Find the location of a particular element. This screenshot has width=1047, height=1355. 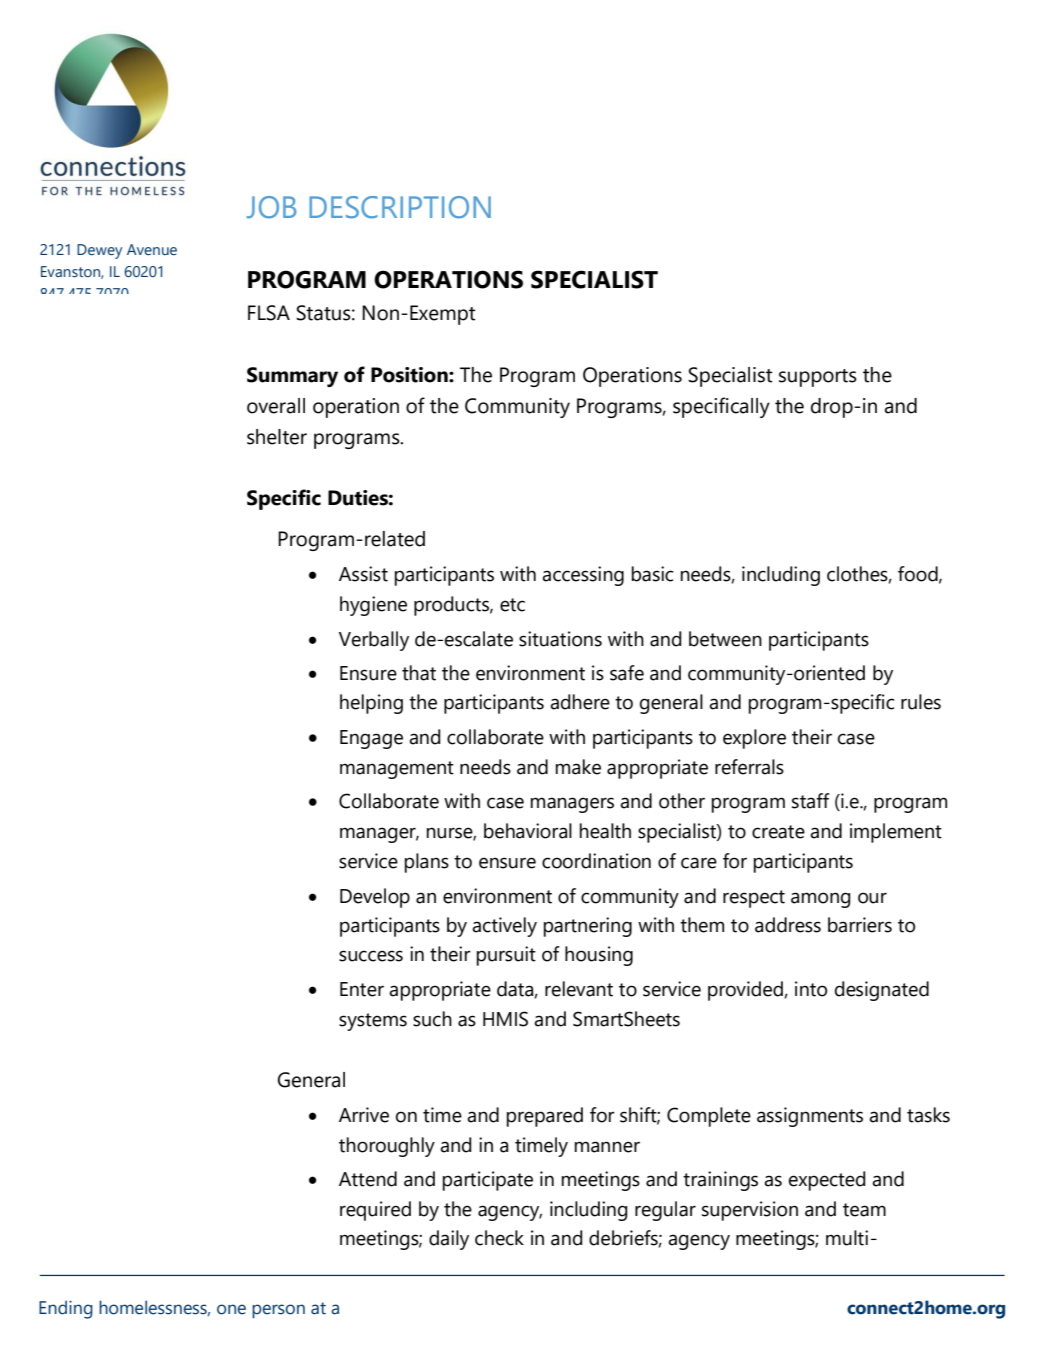

DESCRIPTION is located at coordinates (400, 207).
